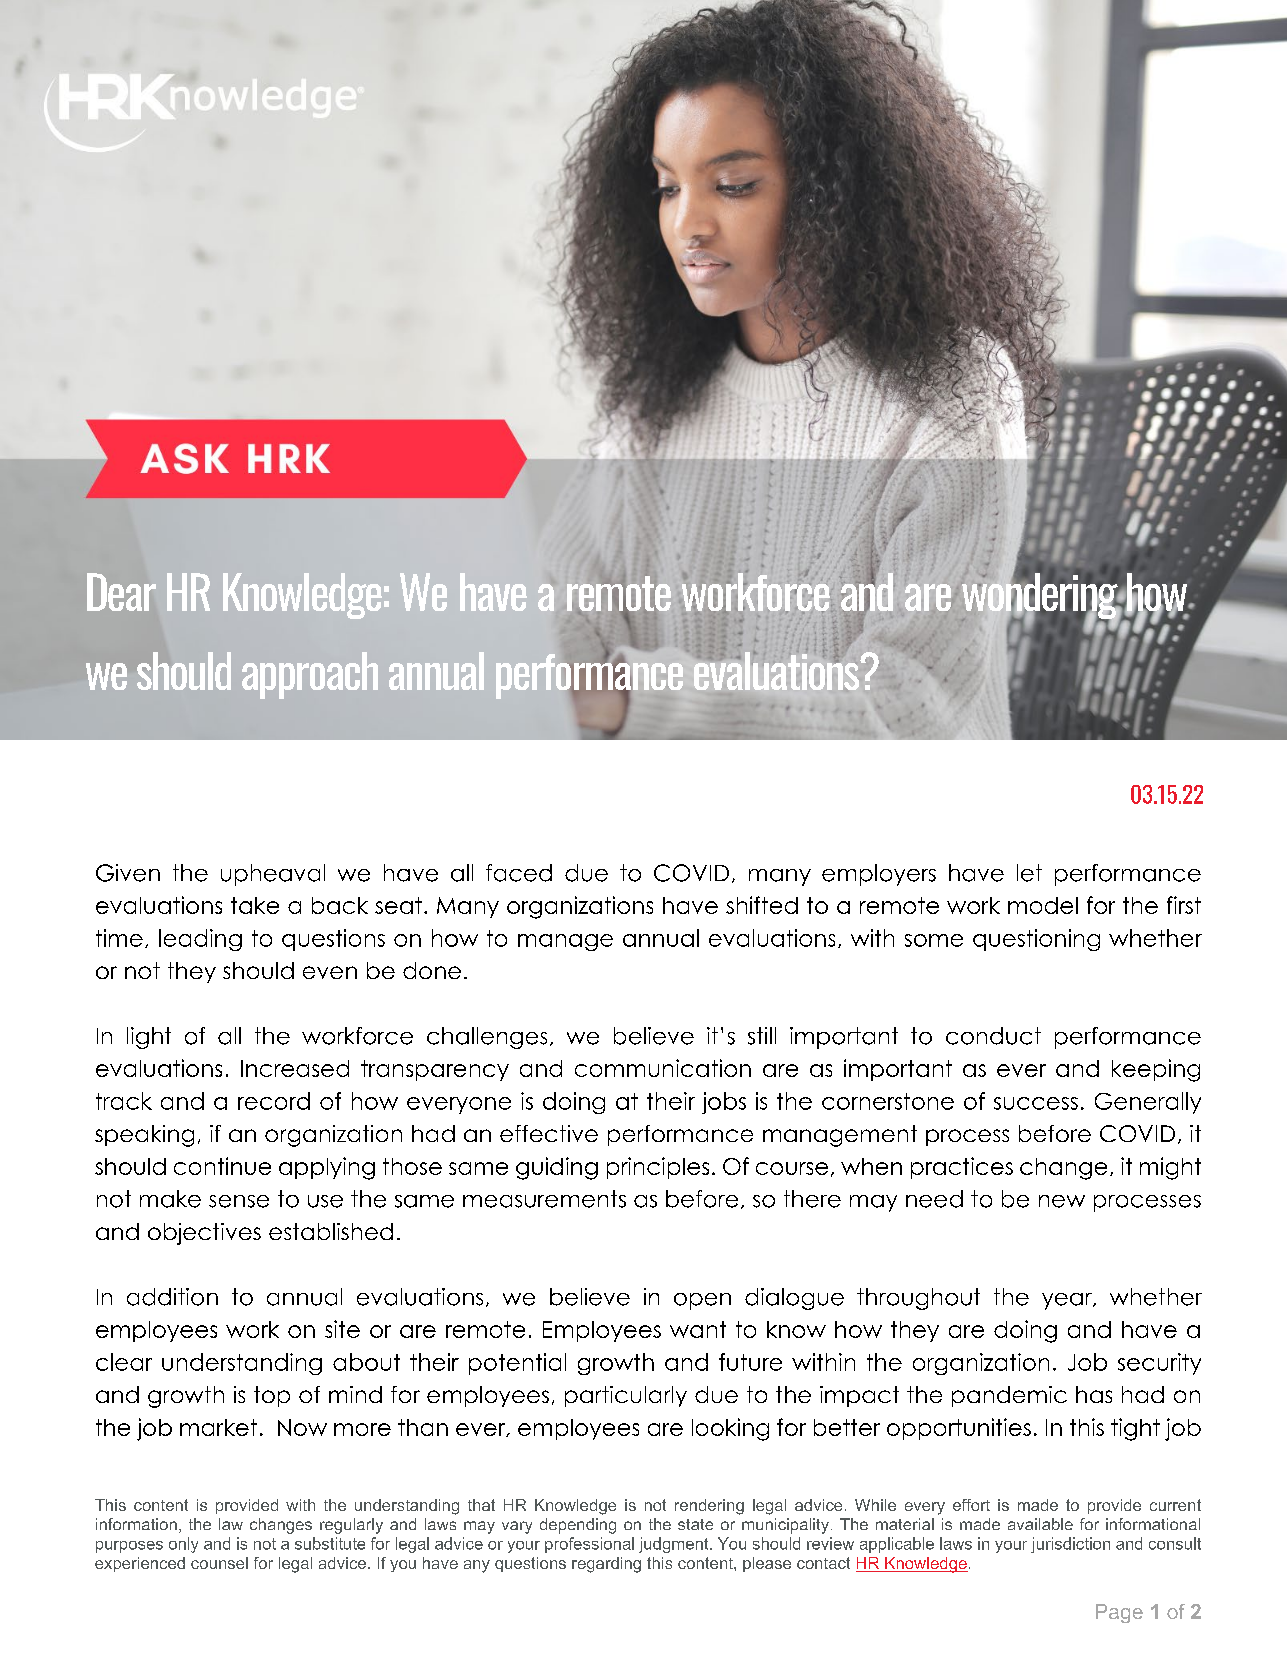 The height and width of the screenshot is (1666, 1287). What do you see at coordinates (1036, 1103) in the screenshot?
I see `success` at bounding box center [1036, 1103].
